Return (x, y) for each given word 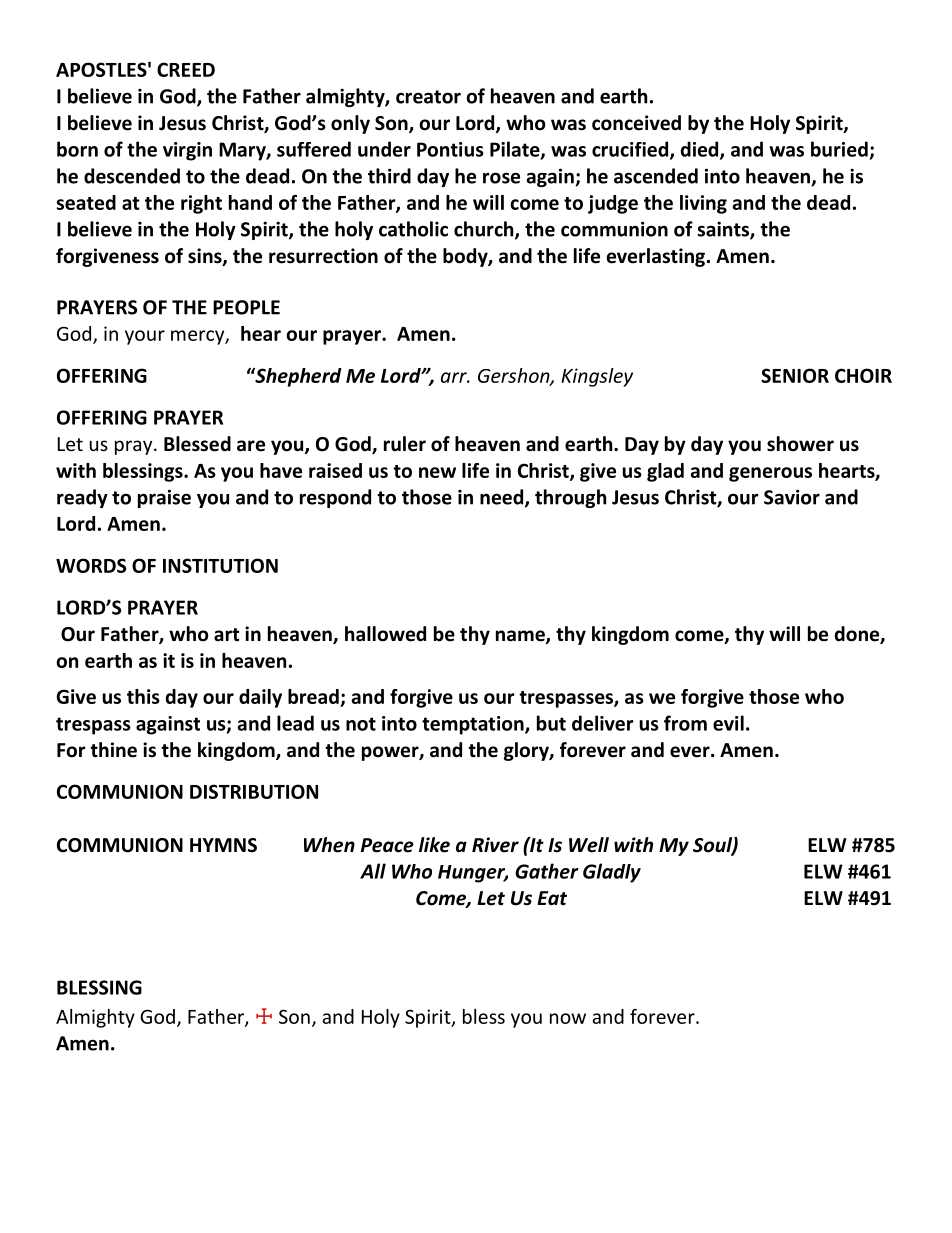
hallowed (385, 634)
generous (770, 474)
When (329, 845)
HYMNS (223, 845)
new (437, 472)
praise (164, 498)
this (143, 696)
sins (206, 257)
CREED (186, 69)
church (485, 230)
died (701, 150)
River (495, 845)
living (703, 204)
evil (728, 723)
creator (428, 97)
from (685, 723)
